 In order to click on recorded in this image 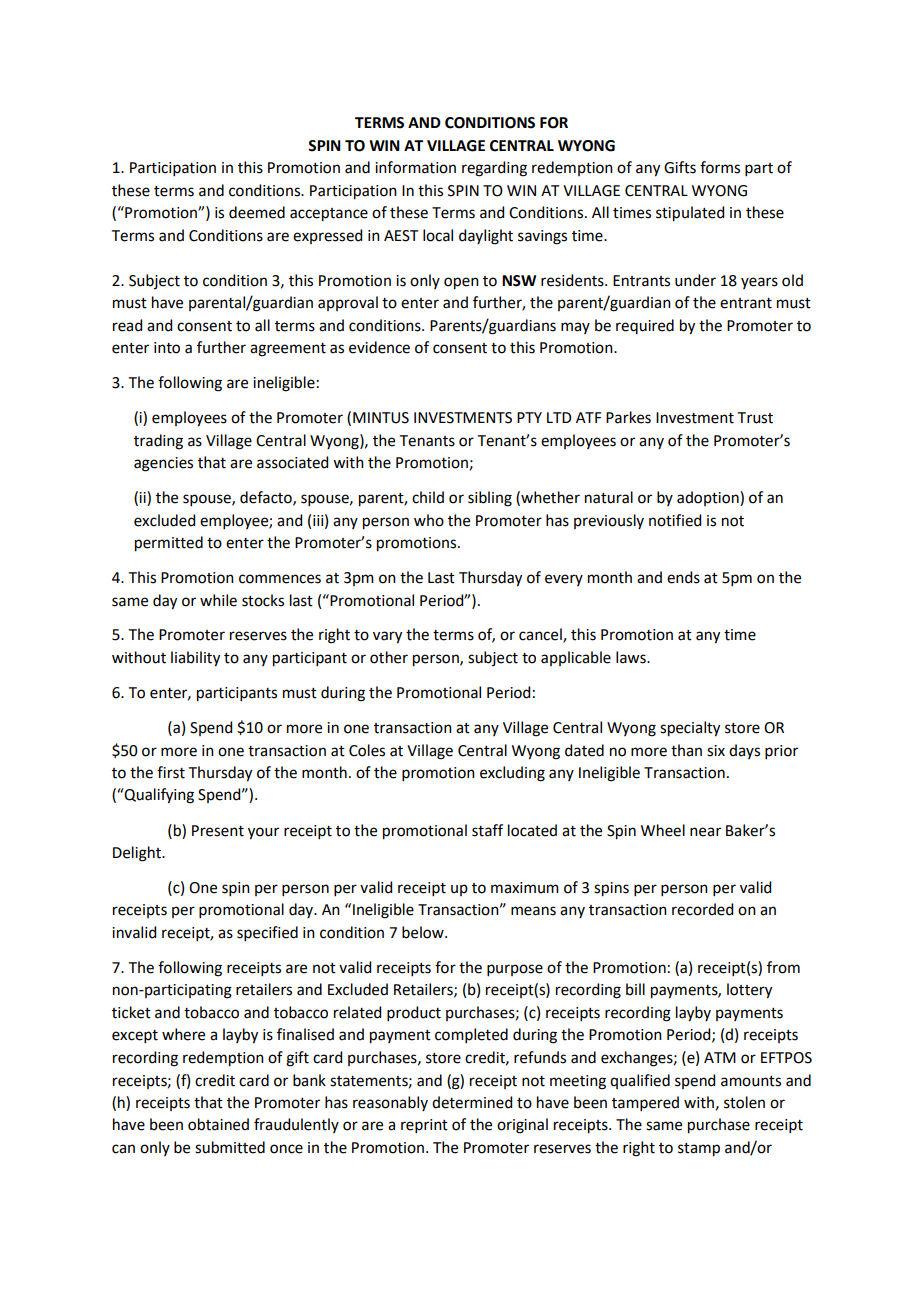, I will do `click(702, 909)`.
